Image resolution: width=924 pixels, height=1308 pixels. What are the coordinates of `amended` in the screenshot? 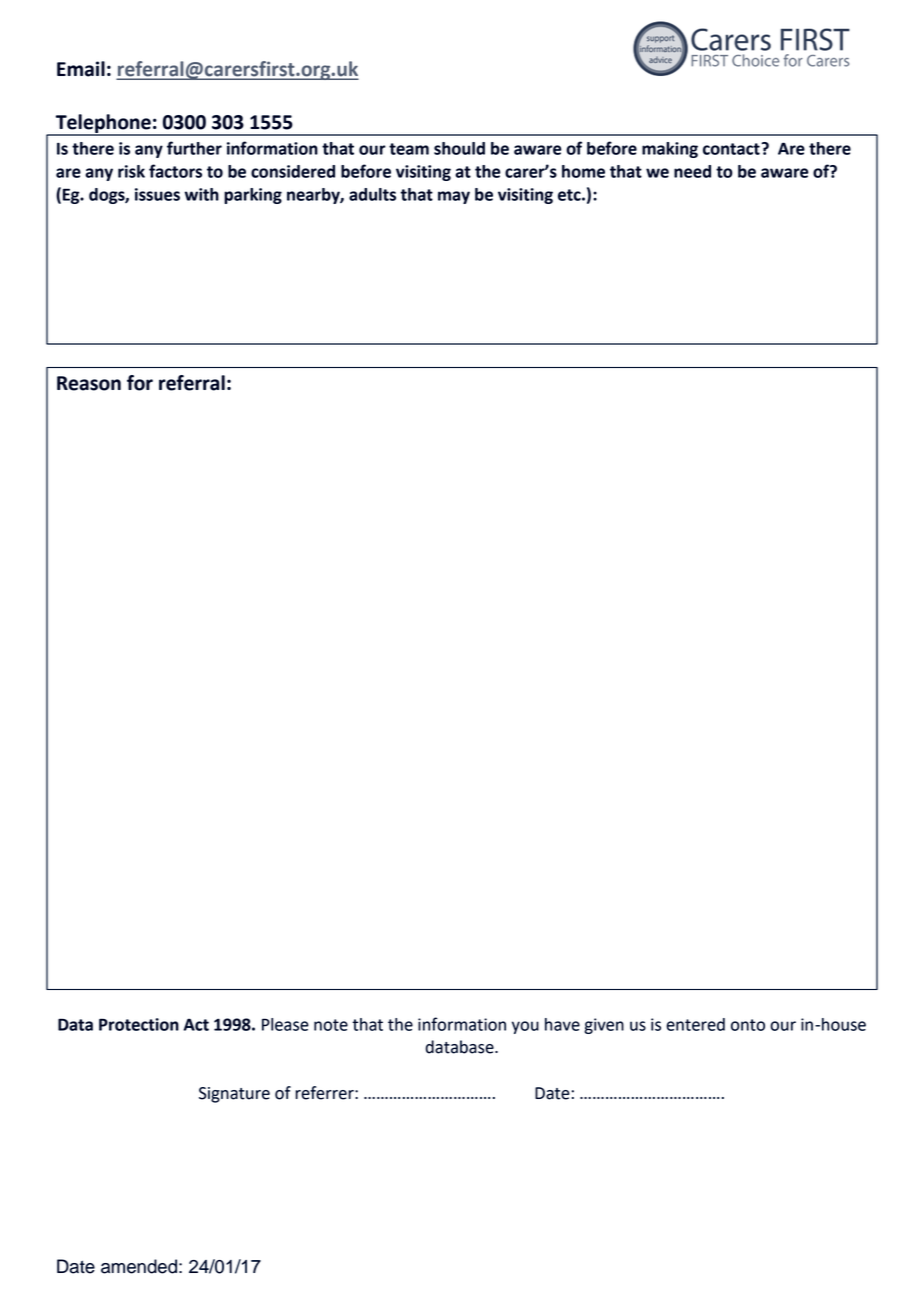 It's located at (139, 1266).
